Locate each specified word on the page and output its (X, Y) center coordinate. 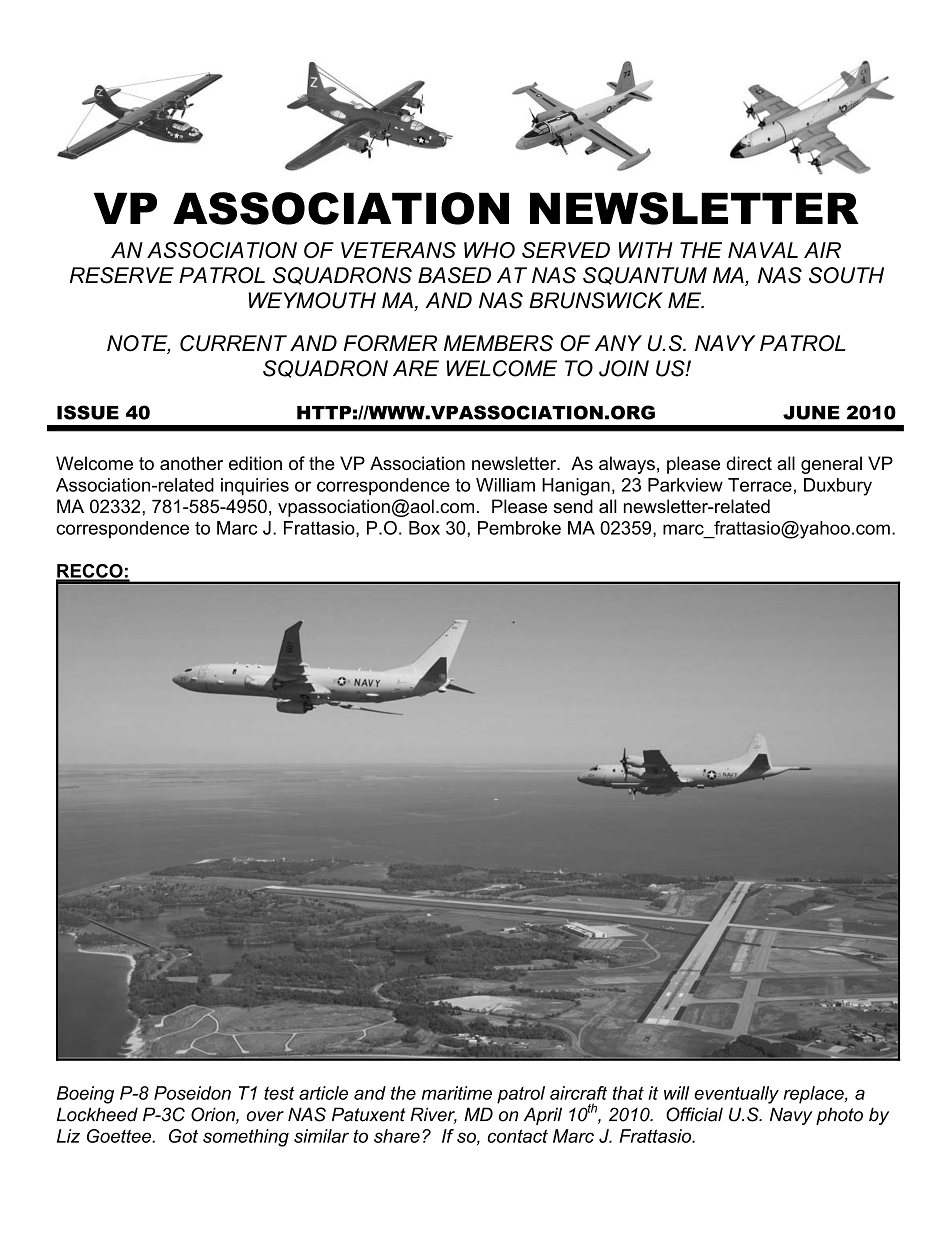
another (191, 463)
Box (424, 528)
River (433, 1115)
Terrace (760, 485)
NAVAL (763, 250)
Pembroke (519, 528)
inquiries (255, 487)
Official (694, 1114)
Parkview (685, 485)
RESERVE (122, 275)
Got (183, 1136)
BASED (454, 275)
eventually (736, 1095)
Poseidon (192, 1093)
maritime (457, 1093)
